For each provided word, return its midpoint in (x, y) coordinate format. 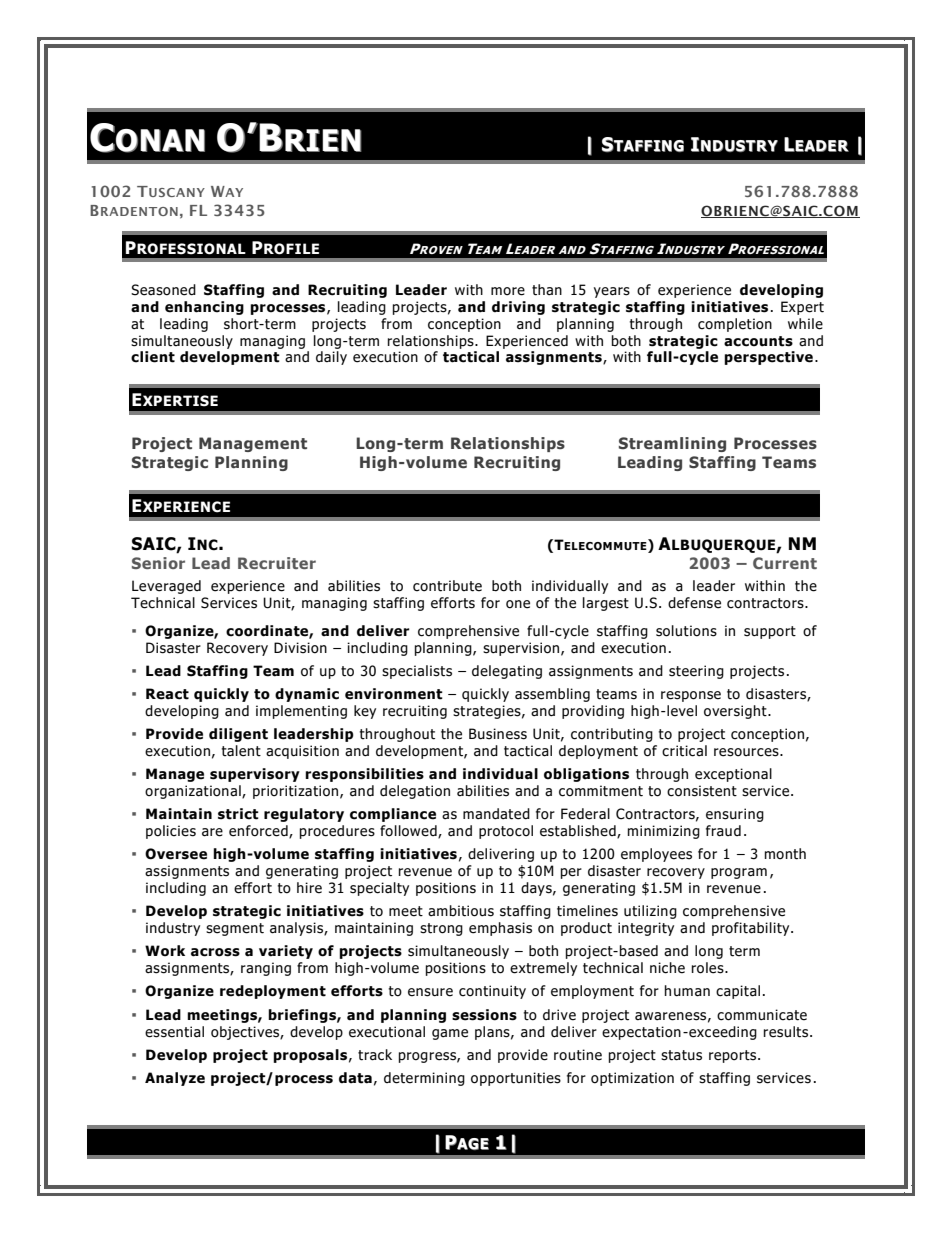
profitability (752, 929)
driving (518, 308)
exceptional (733, 775)
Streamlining (672, 444)
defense (694, 603)
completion (735, 325)
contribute (447, 586)
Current (785, 563)
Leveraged (166, 587)
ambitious (461, 911)
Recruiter (277, 563)
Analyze (175, 1079)
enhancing (204, 308)
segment (235, 929)
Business (498, 734)
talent (241, 751)
